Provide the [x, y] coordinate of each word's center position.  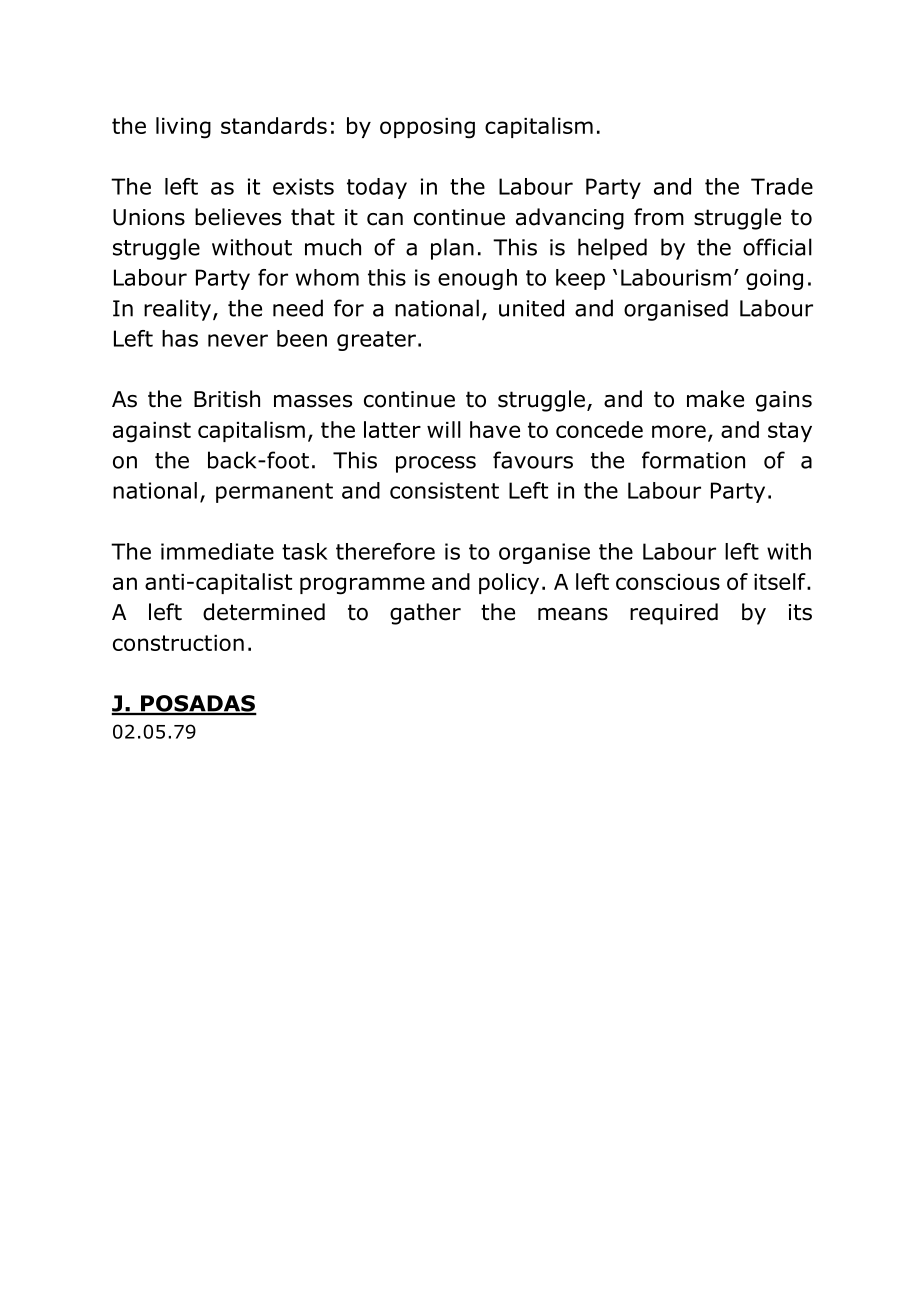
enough [477, 279]
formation [693, 460]
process [436, 464]
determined [264, 612]
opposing [427, 128]
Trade [782, 186]
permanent [274, 493]
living [183, 128]
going [774, 279]
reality [177, 310]
